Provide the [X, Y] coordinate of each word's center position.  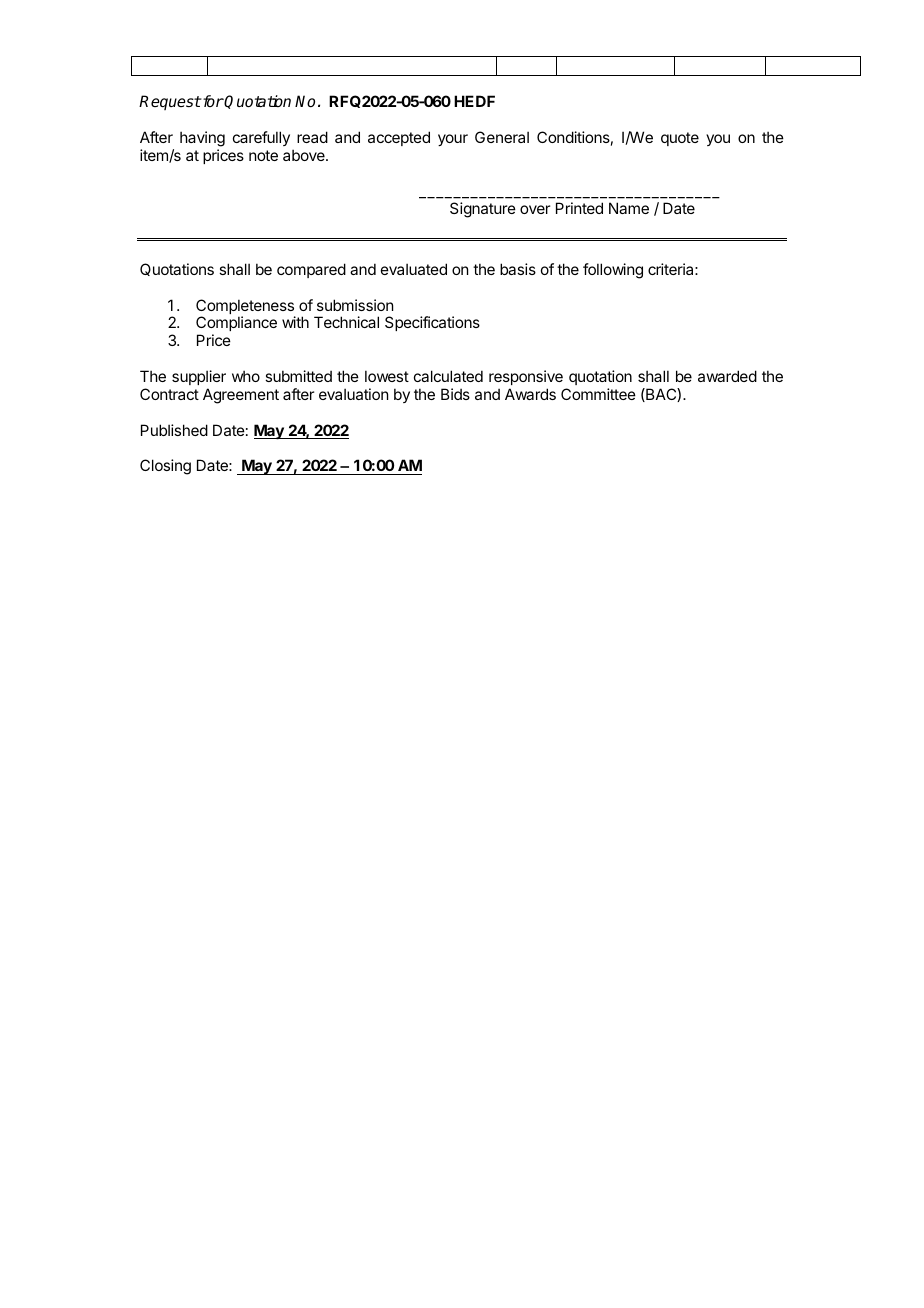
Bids [455, 394]
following [613, 271]
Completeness [245, 308]
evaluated [414, 269]
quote [680, 139]
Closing [165, 467]
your [453, 140]
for [212, 101]
